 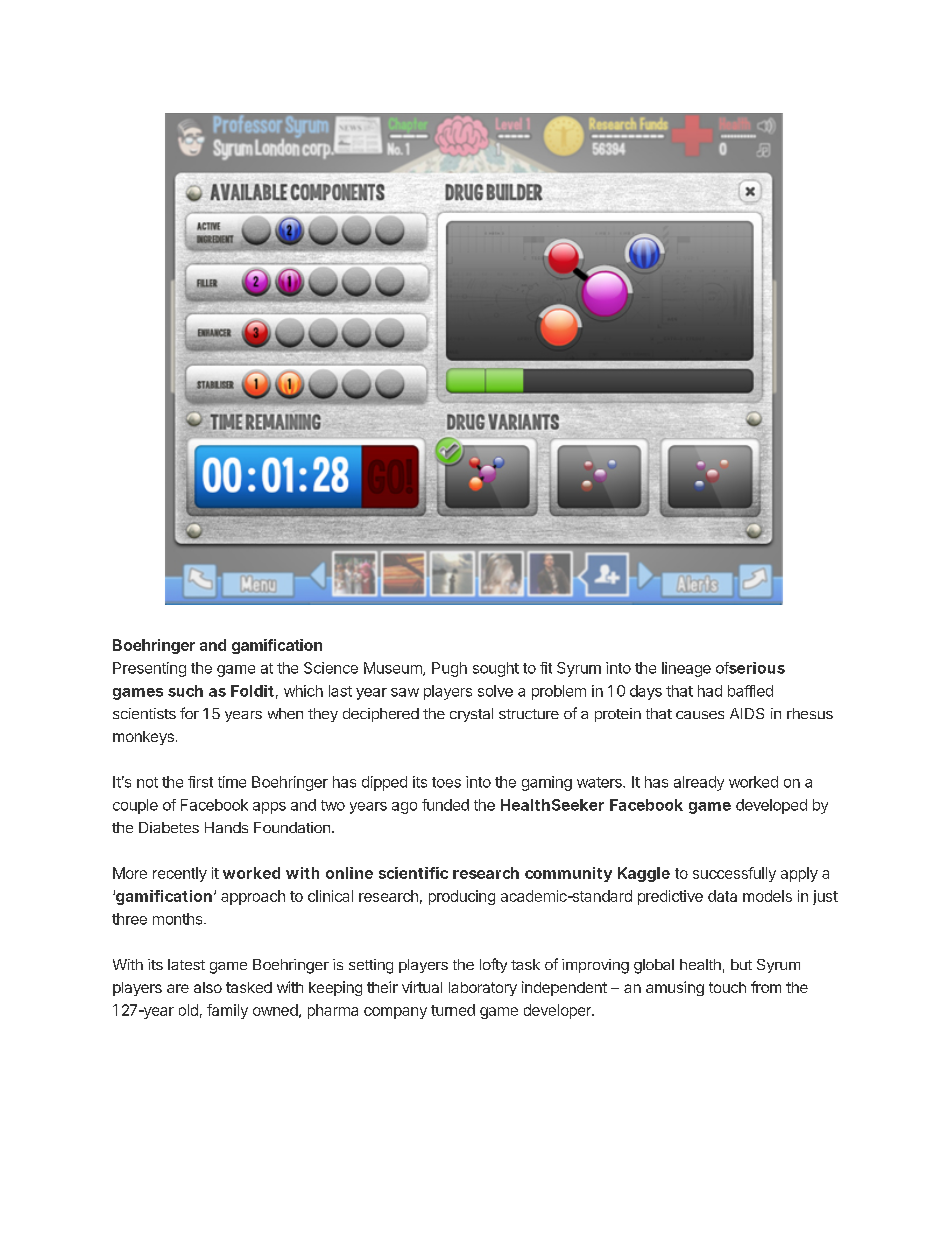 I want to click on Hands, so click(x=226, y=827).
